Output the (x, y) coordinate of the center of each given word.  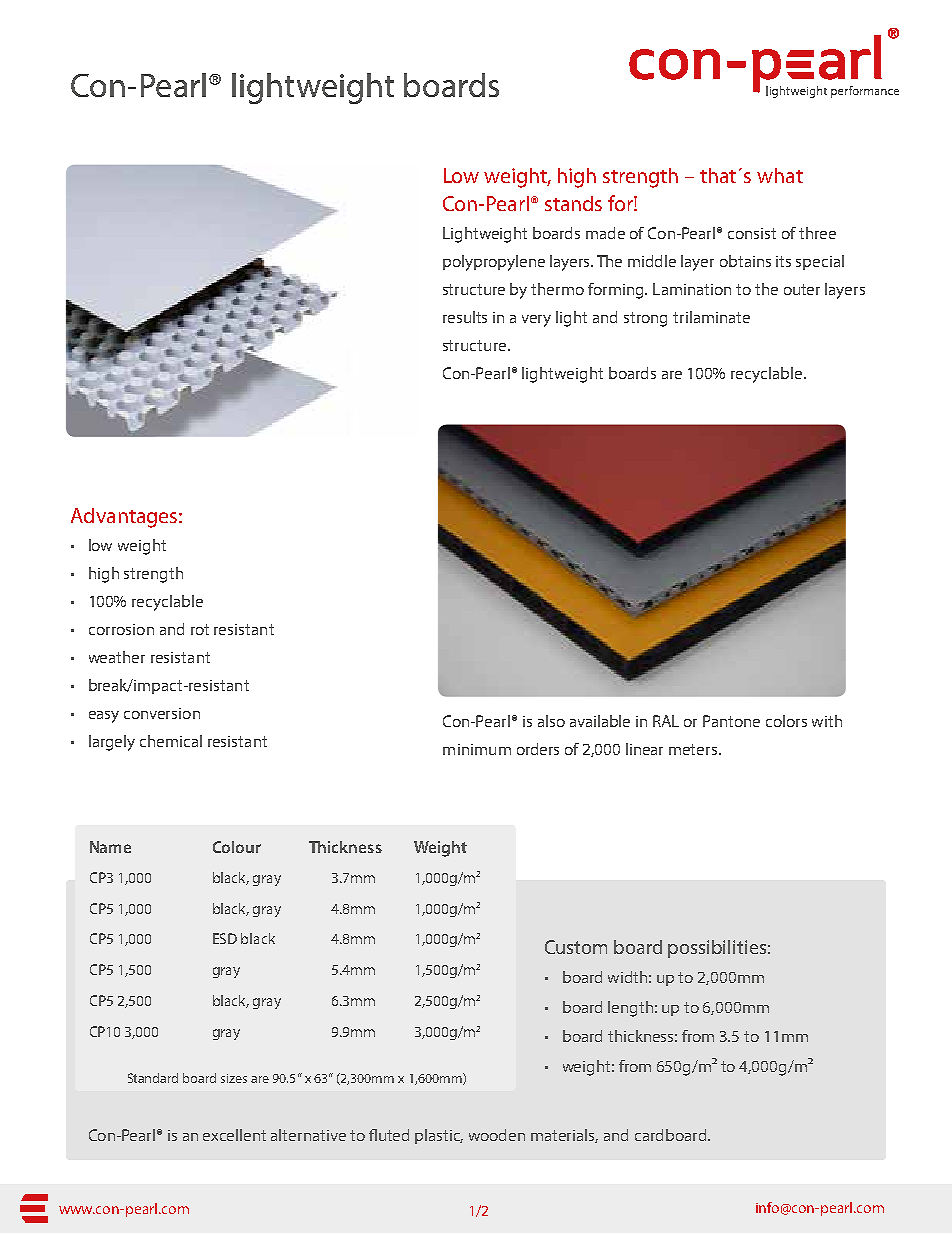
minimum (477, 749)
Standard (153, 1078)
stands (573, 203)
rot (200, 629)
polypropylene (494, 263)
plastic (439, 1136)
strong (645, 319)
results (465, 317)
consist (752, 233)
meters (694, 749)
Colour (237, 847)
